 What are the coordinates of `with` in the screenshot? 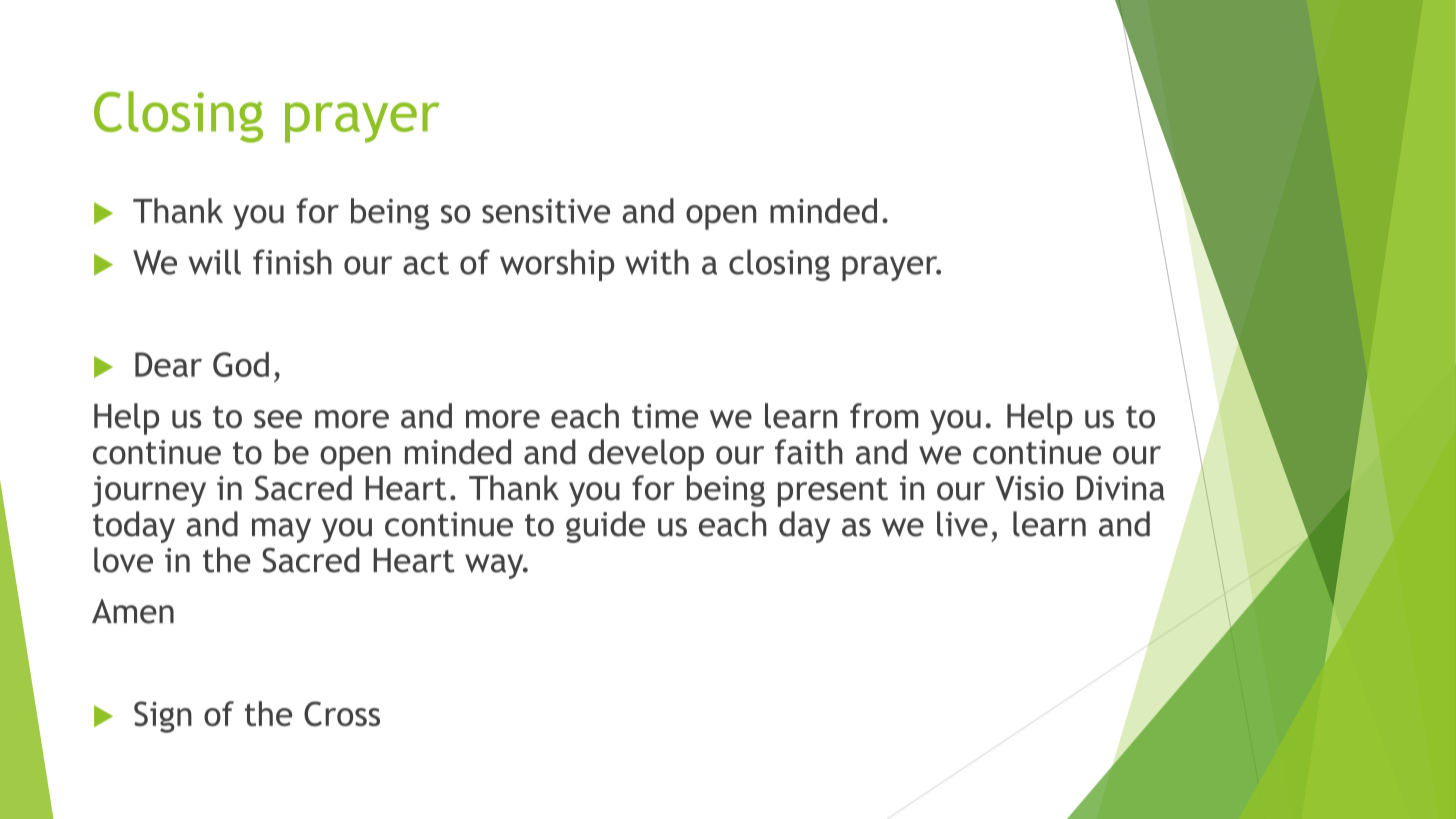 It's located at (657, 262).
